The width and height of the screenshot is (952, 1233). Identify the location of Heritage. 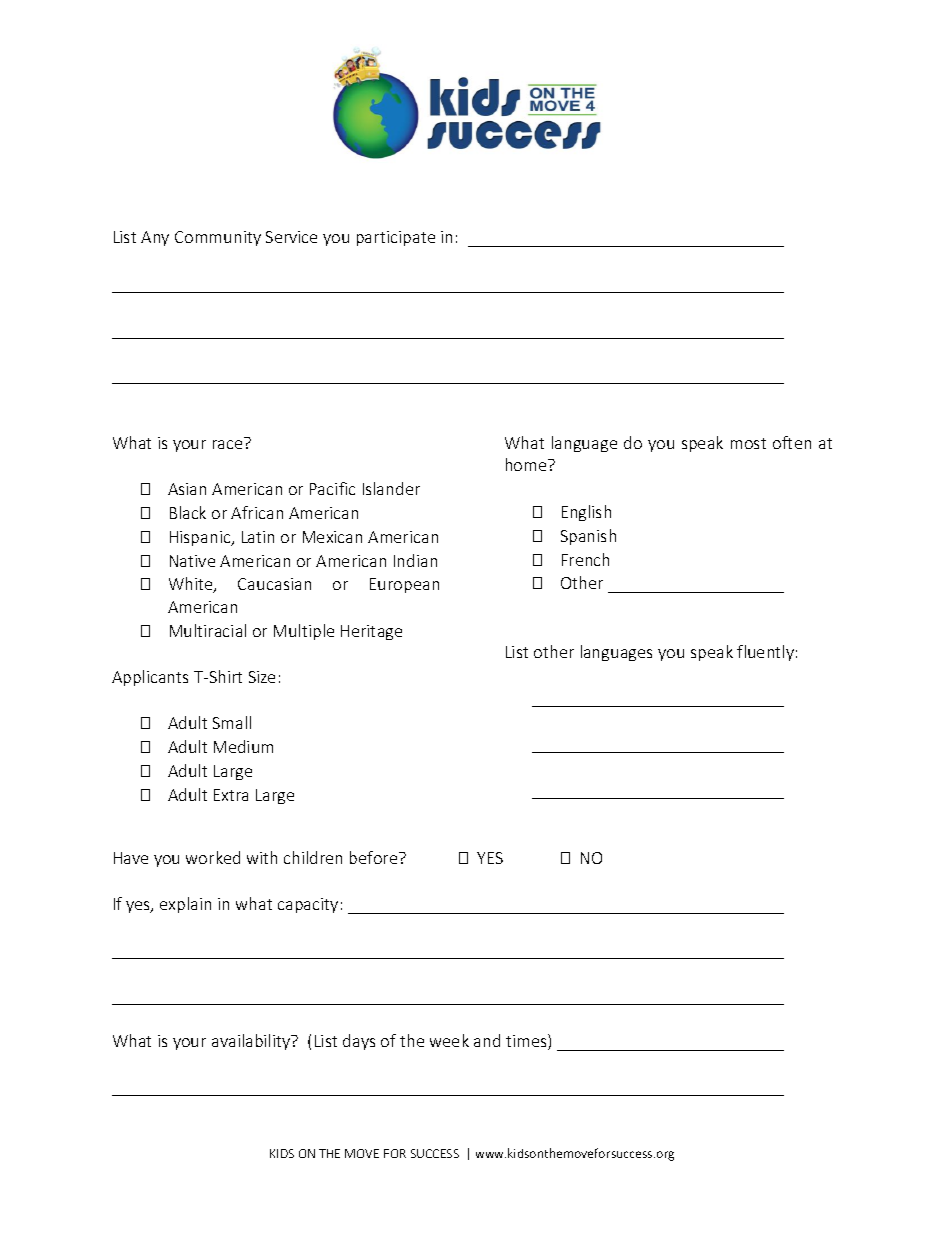
(371, 632).
